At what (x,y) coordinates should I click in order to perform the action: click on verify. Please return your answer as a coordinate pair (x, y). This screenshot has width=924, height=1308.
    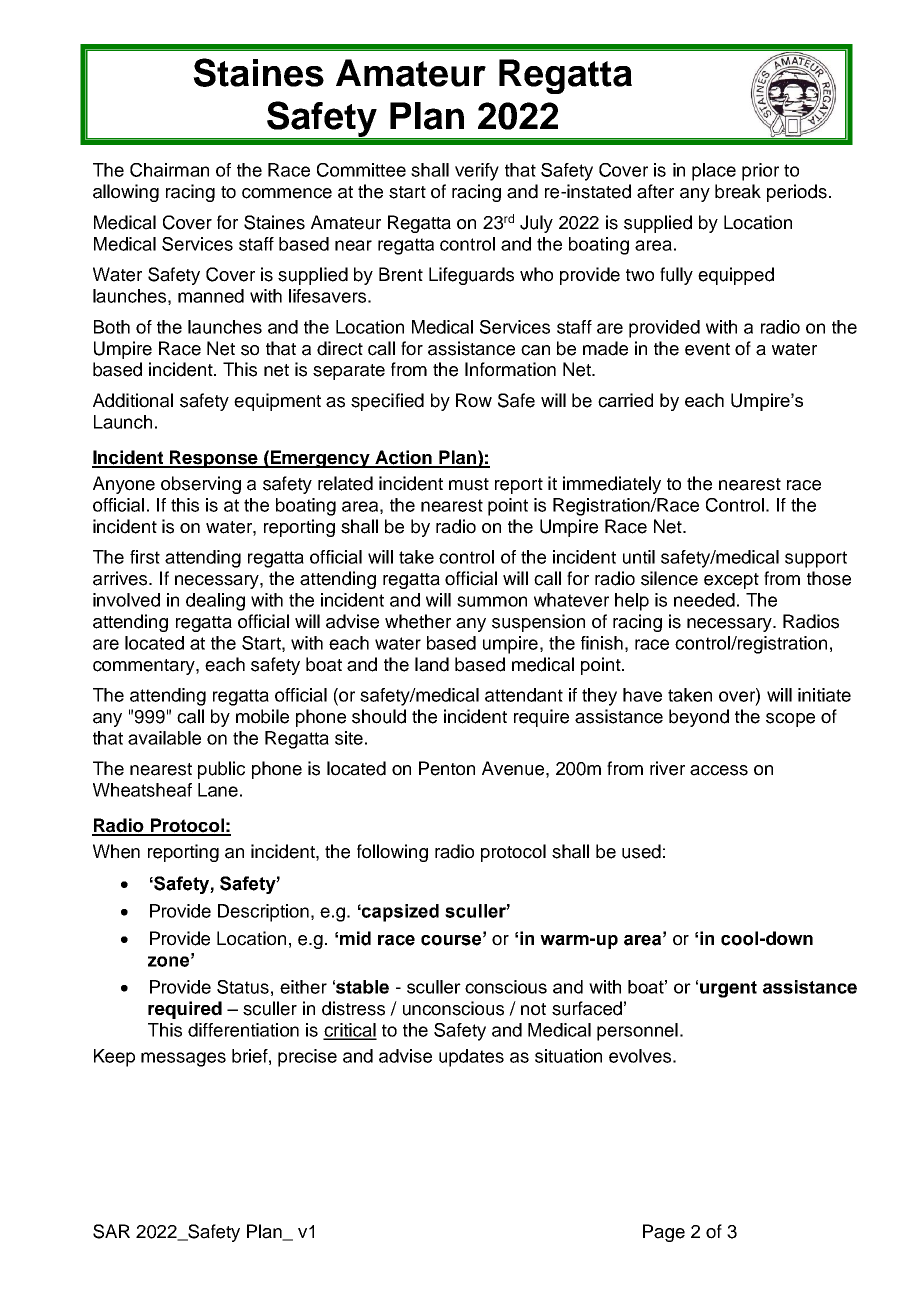
    Looking at the image, I should click on (477, 172).
